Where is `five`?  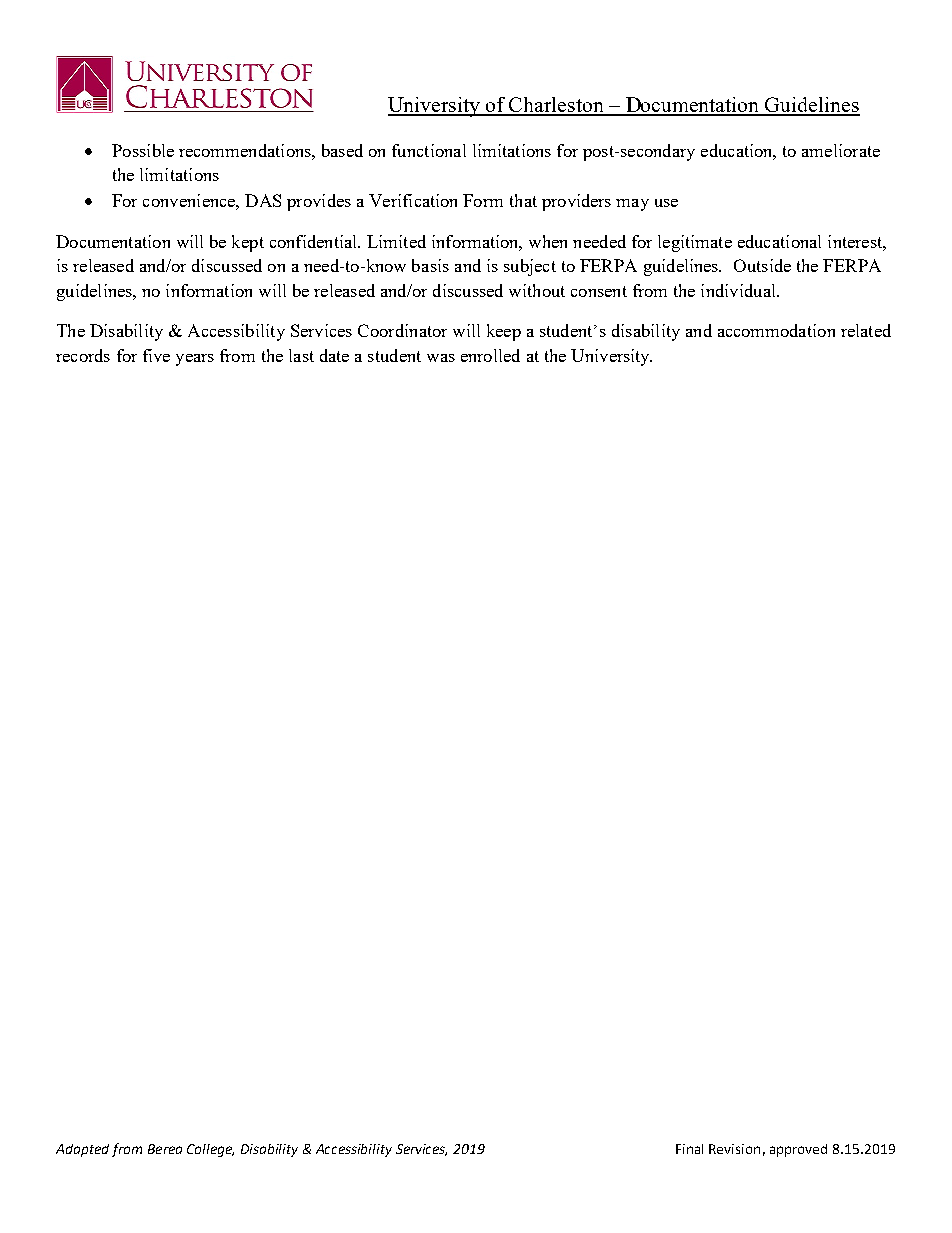
five is located at coordinates (156, 355).
